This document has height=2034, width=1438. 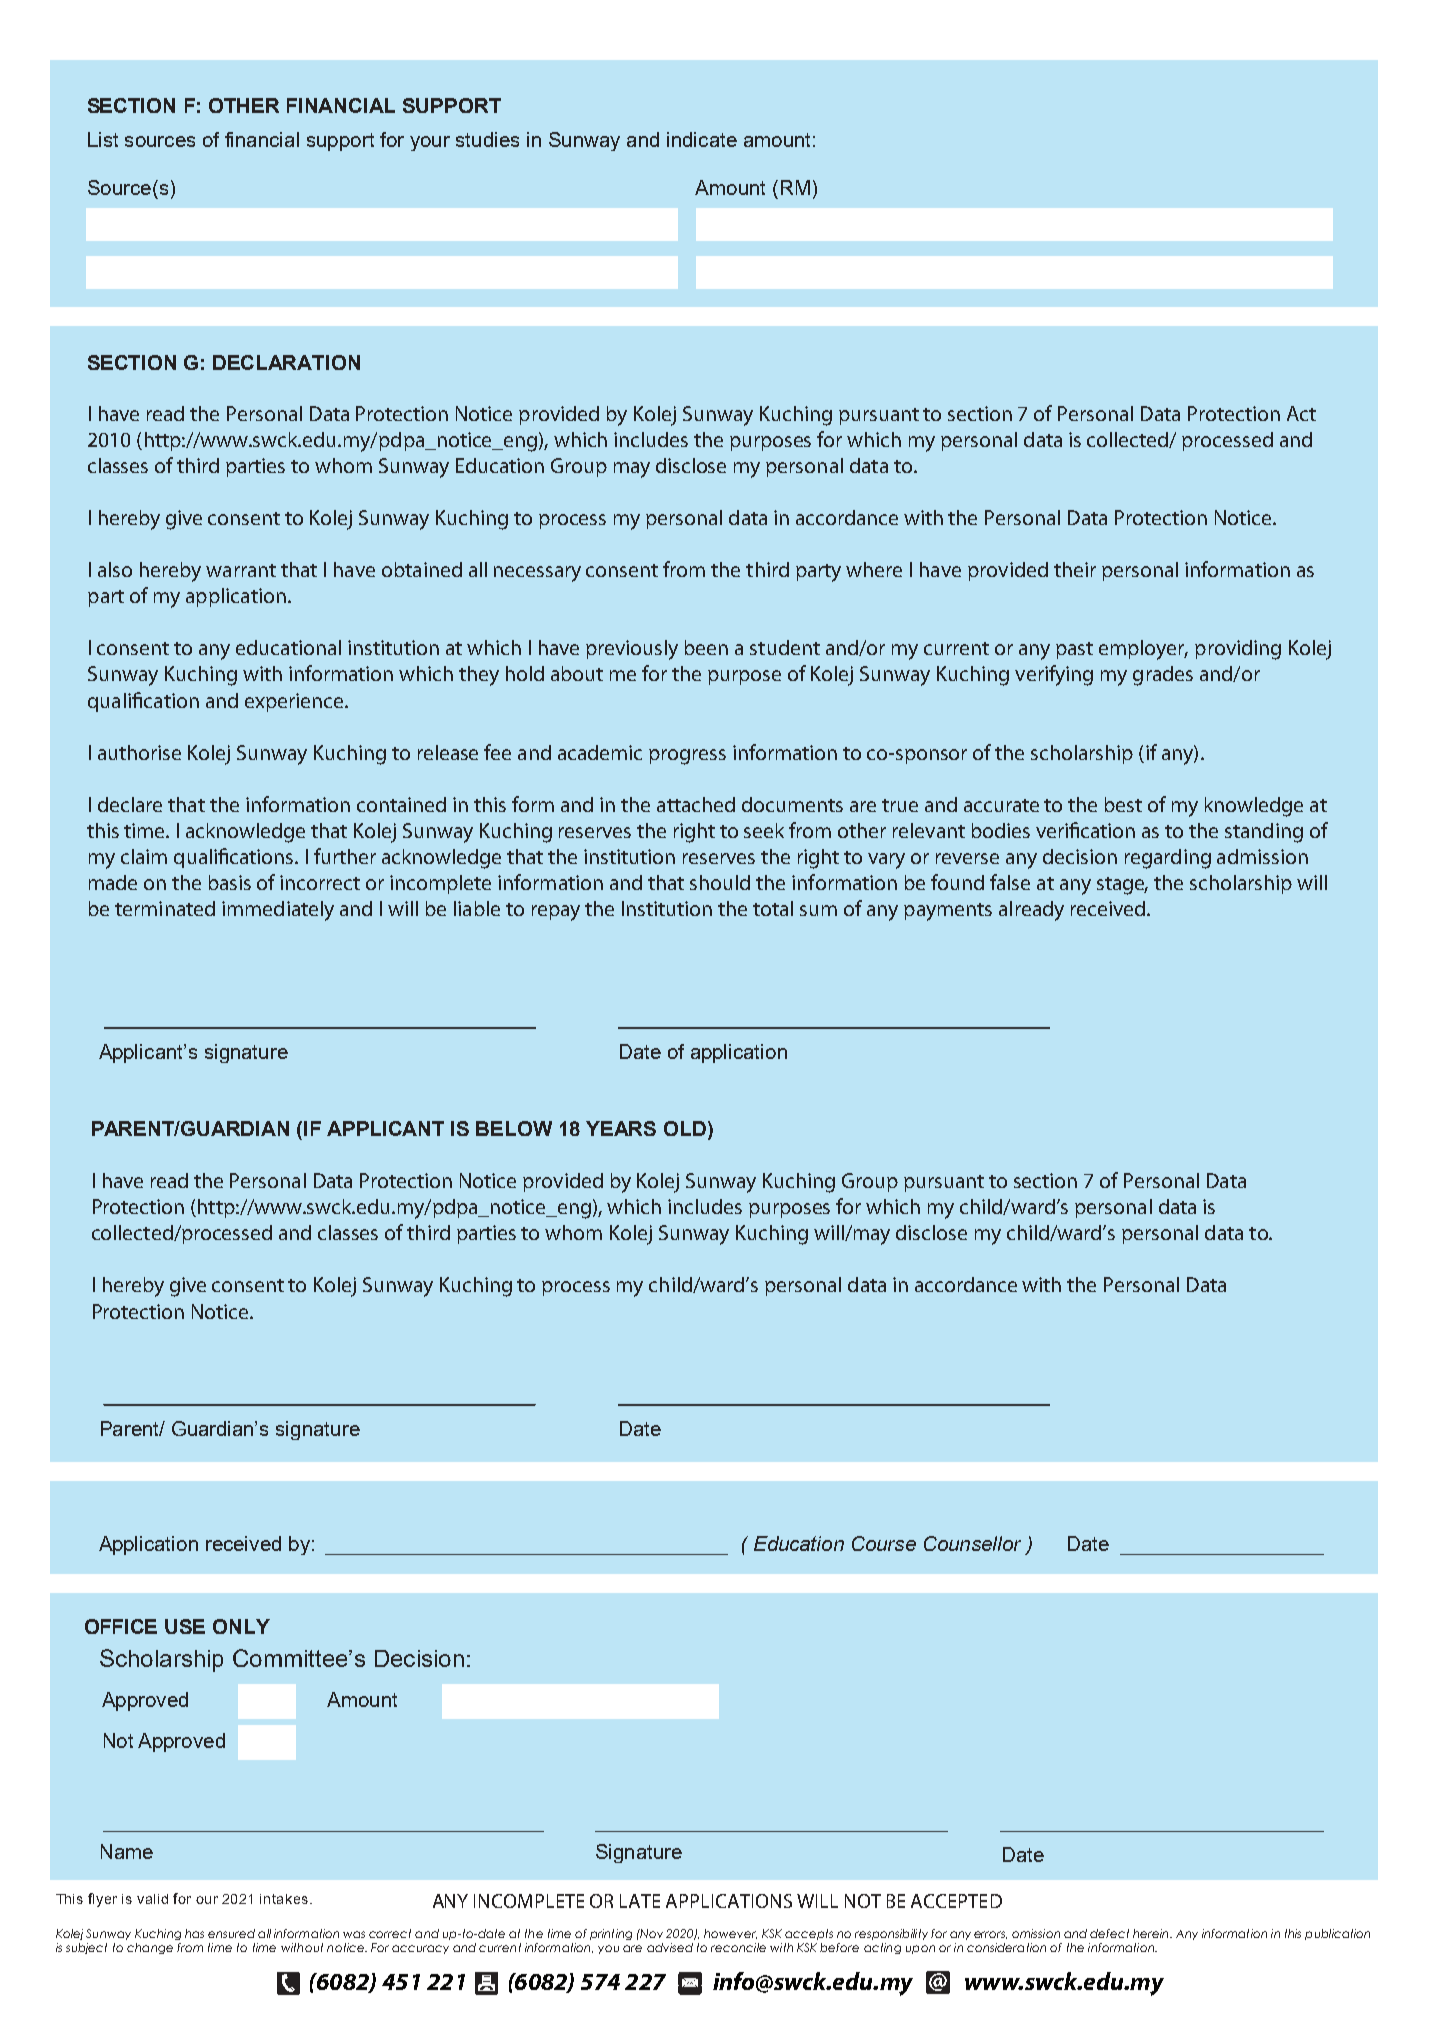 What do you see at coordinates (1075, 569) in the document?
I see `their` at bounding box center [1075, 569].
